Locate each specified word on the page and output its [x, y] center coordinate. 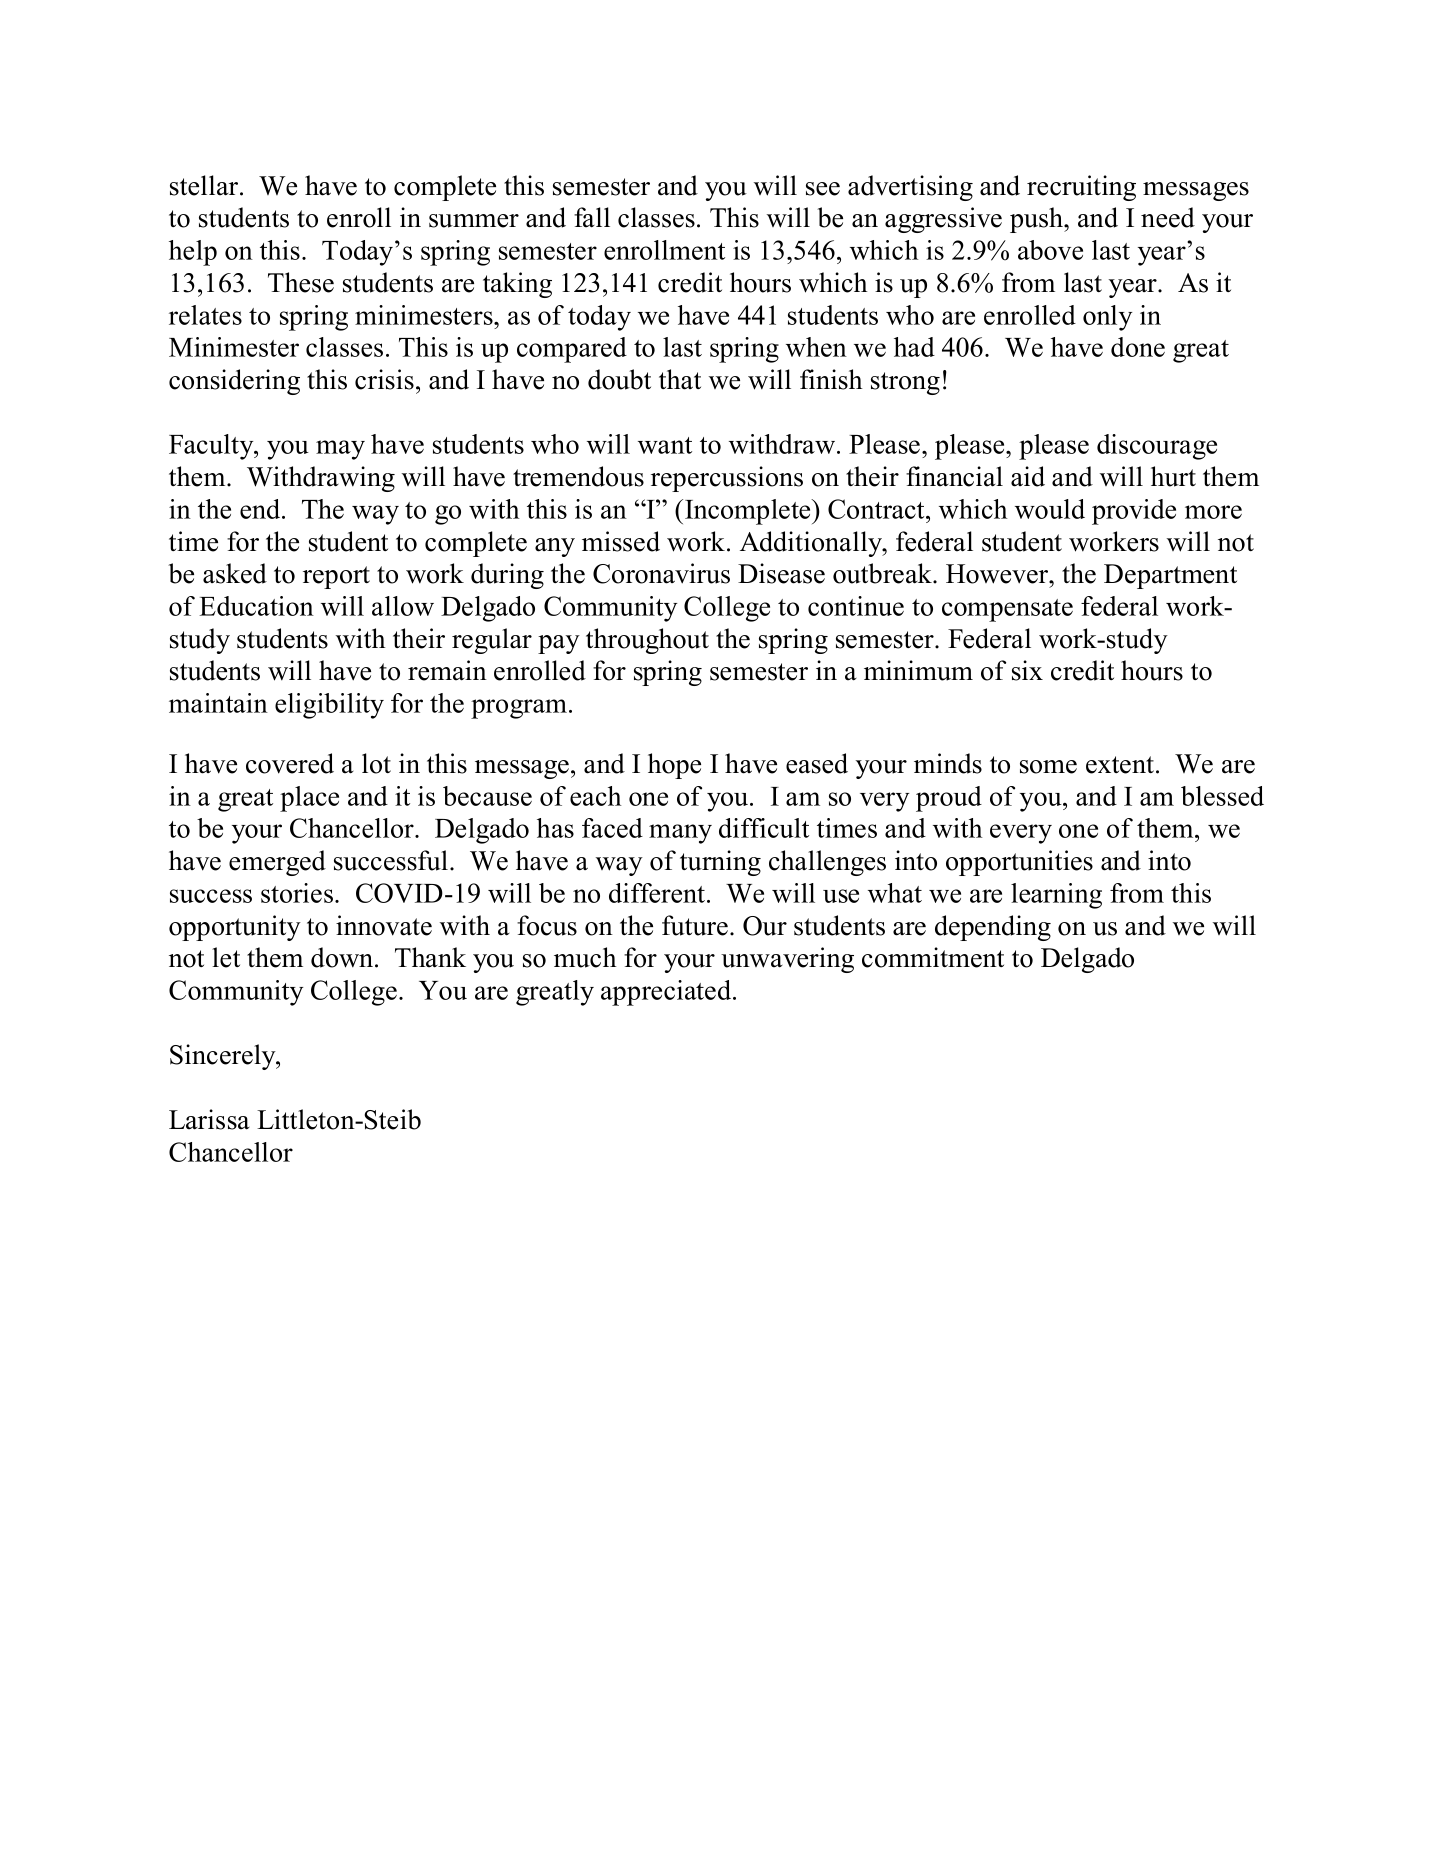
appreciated [667, 993]
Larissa [209, 1119]
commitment [933, 957]
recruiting [1081, 188]
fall [592, 217]
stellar [205, 185]
